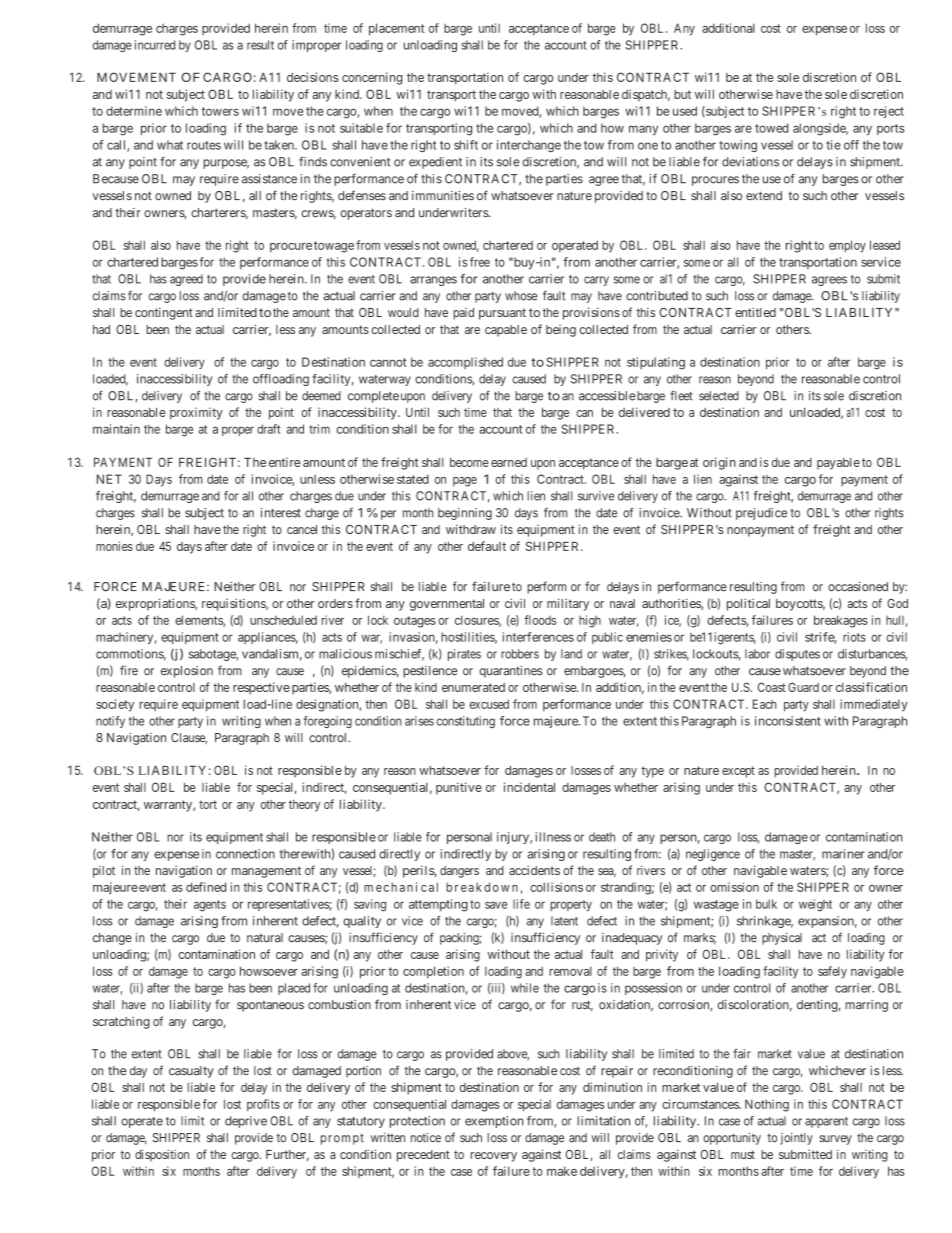 The height and width of the page is (1233, 952). I want to click on mariner, so click(843, 854).
